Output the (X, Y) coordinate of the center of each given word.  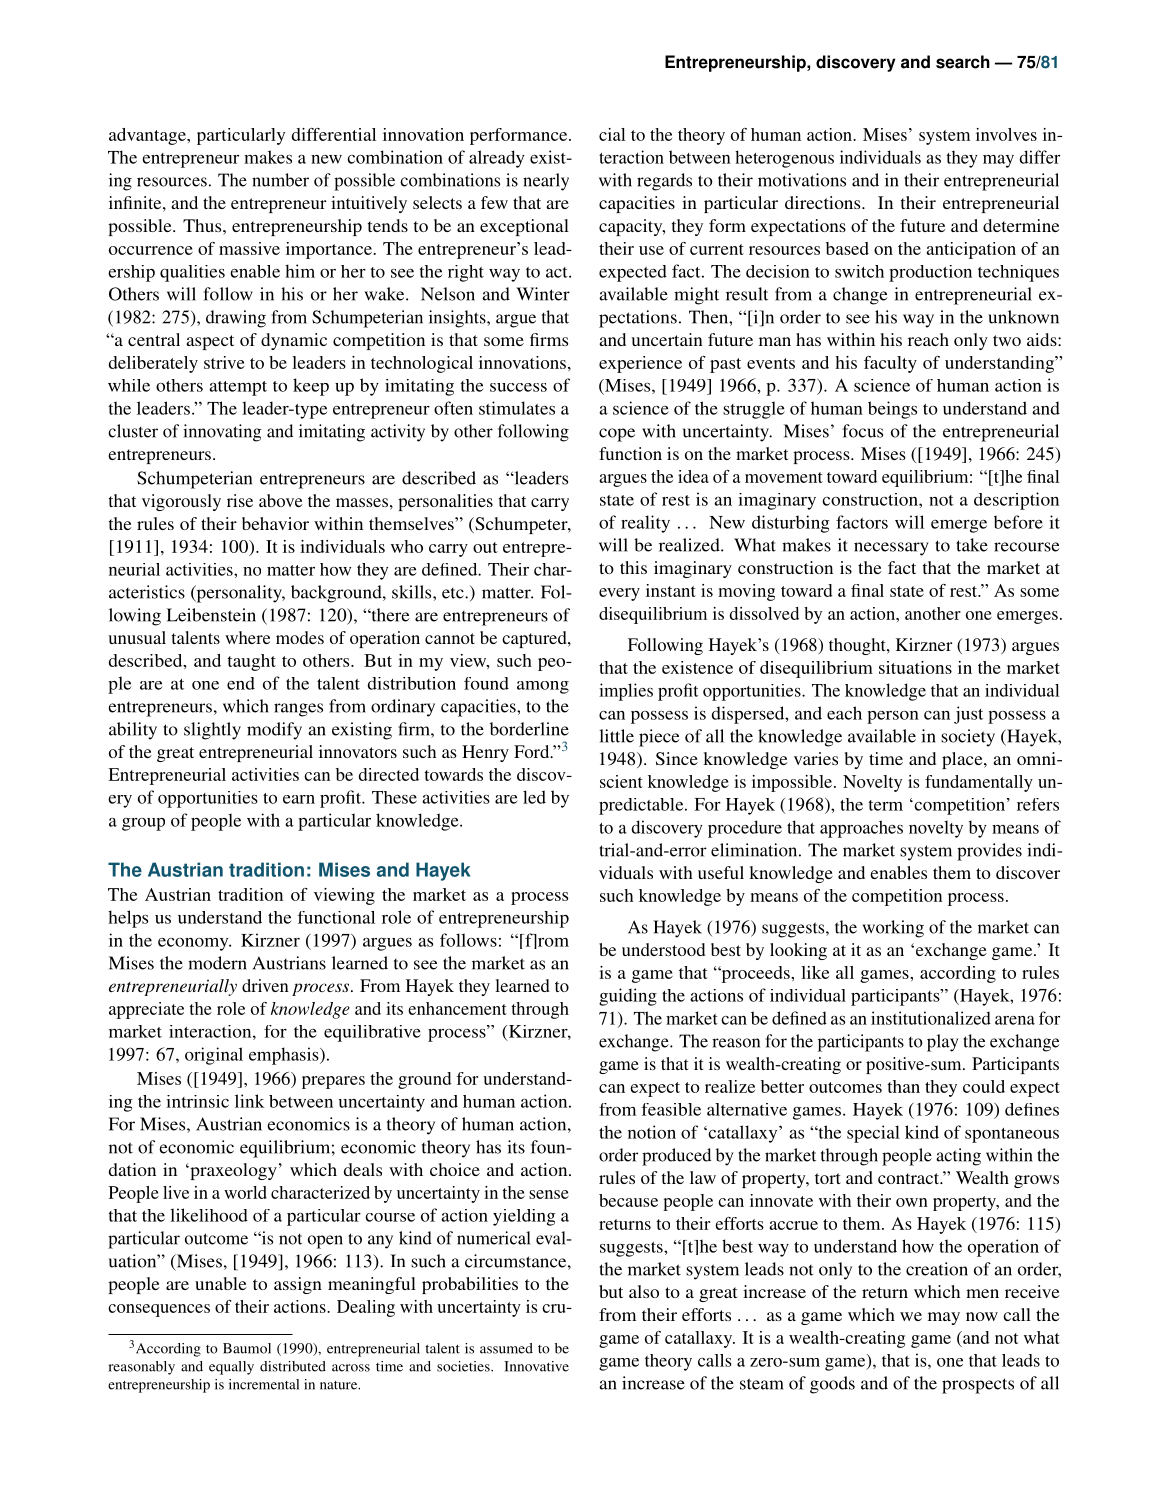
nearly (546, 182)
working (893, 929)
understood (663, 949)
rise (240, 500)
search (963, 62)
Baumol (247, 1348)
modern (217, 963)
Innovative (536, 1366)
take (972, 545)
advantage (148, 136)
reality (645, 524)
